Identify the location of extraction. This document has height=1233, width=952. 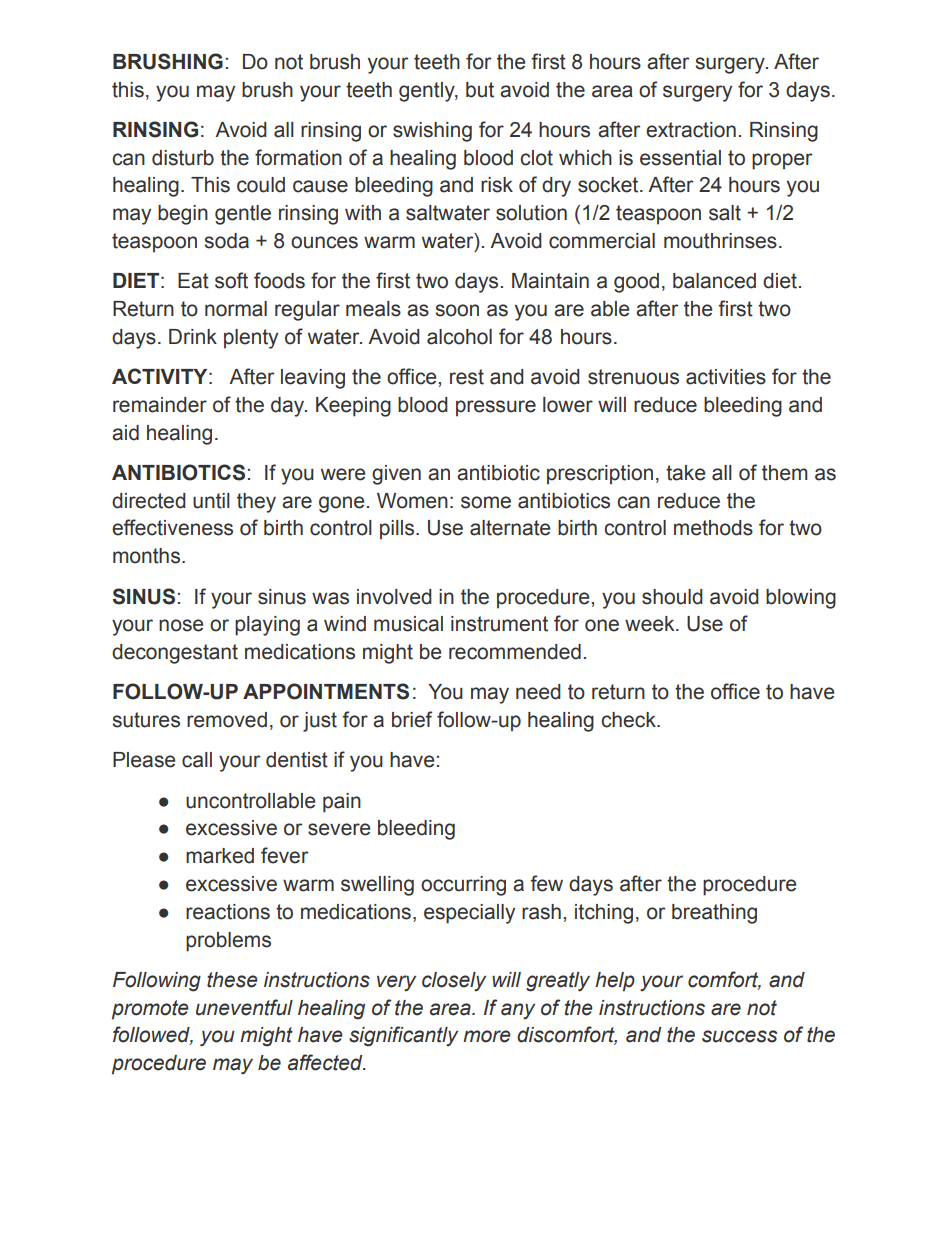
(691, 130).
